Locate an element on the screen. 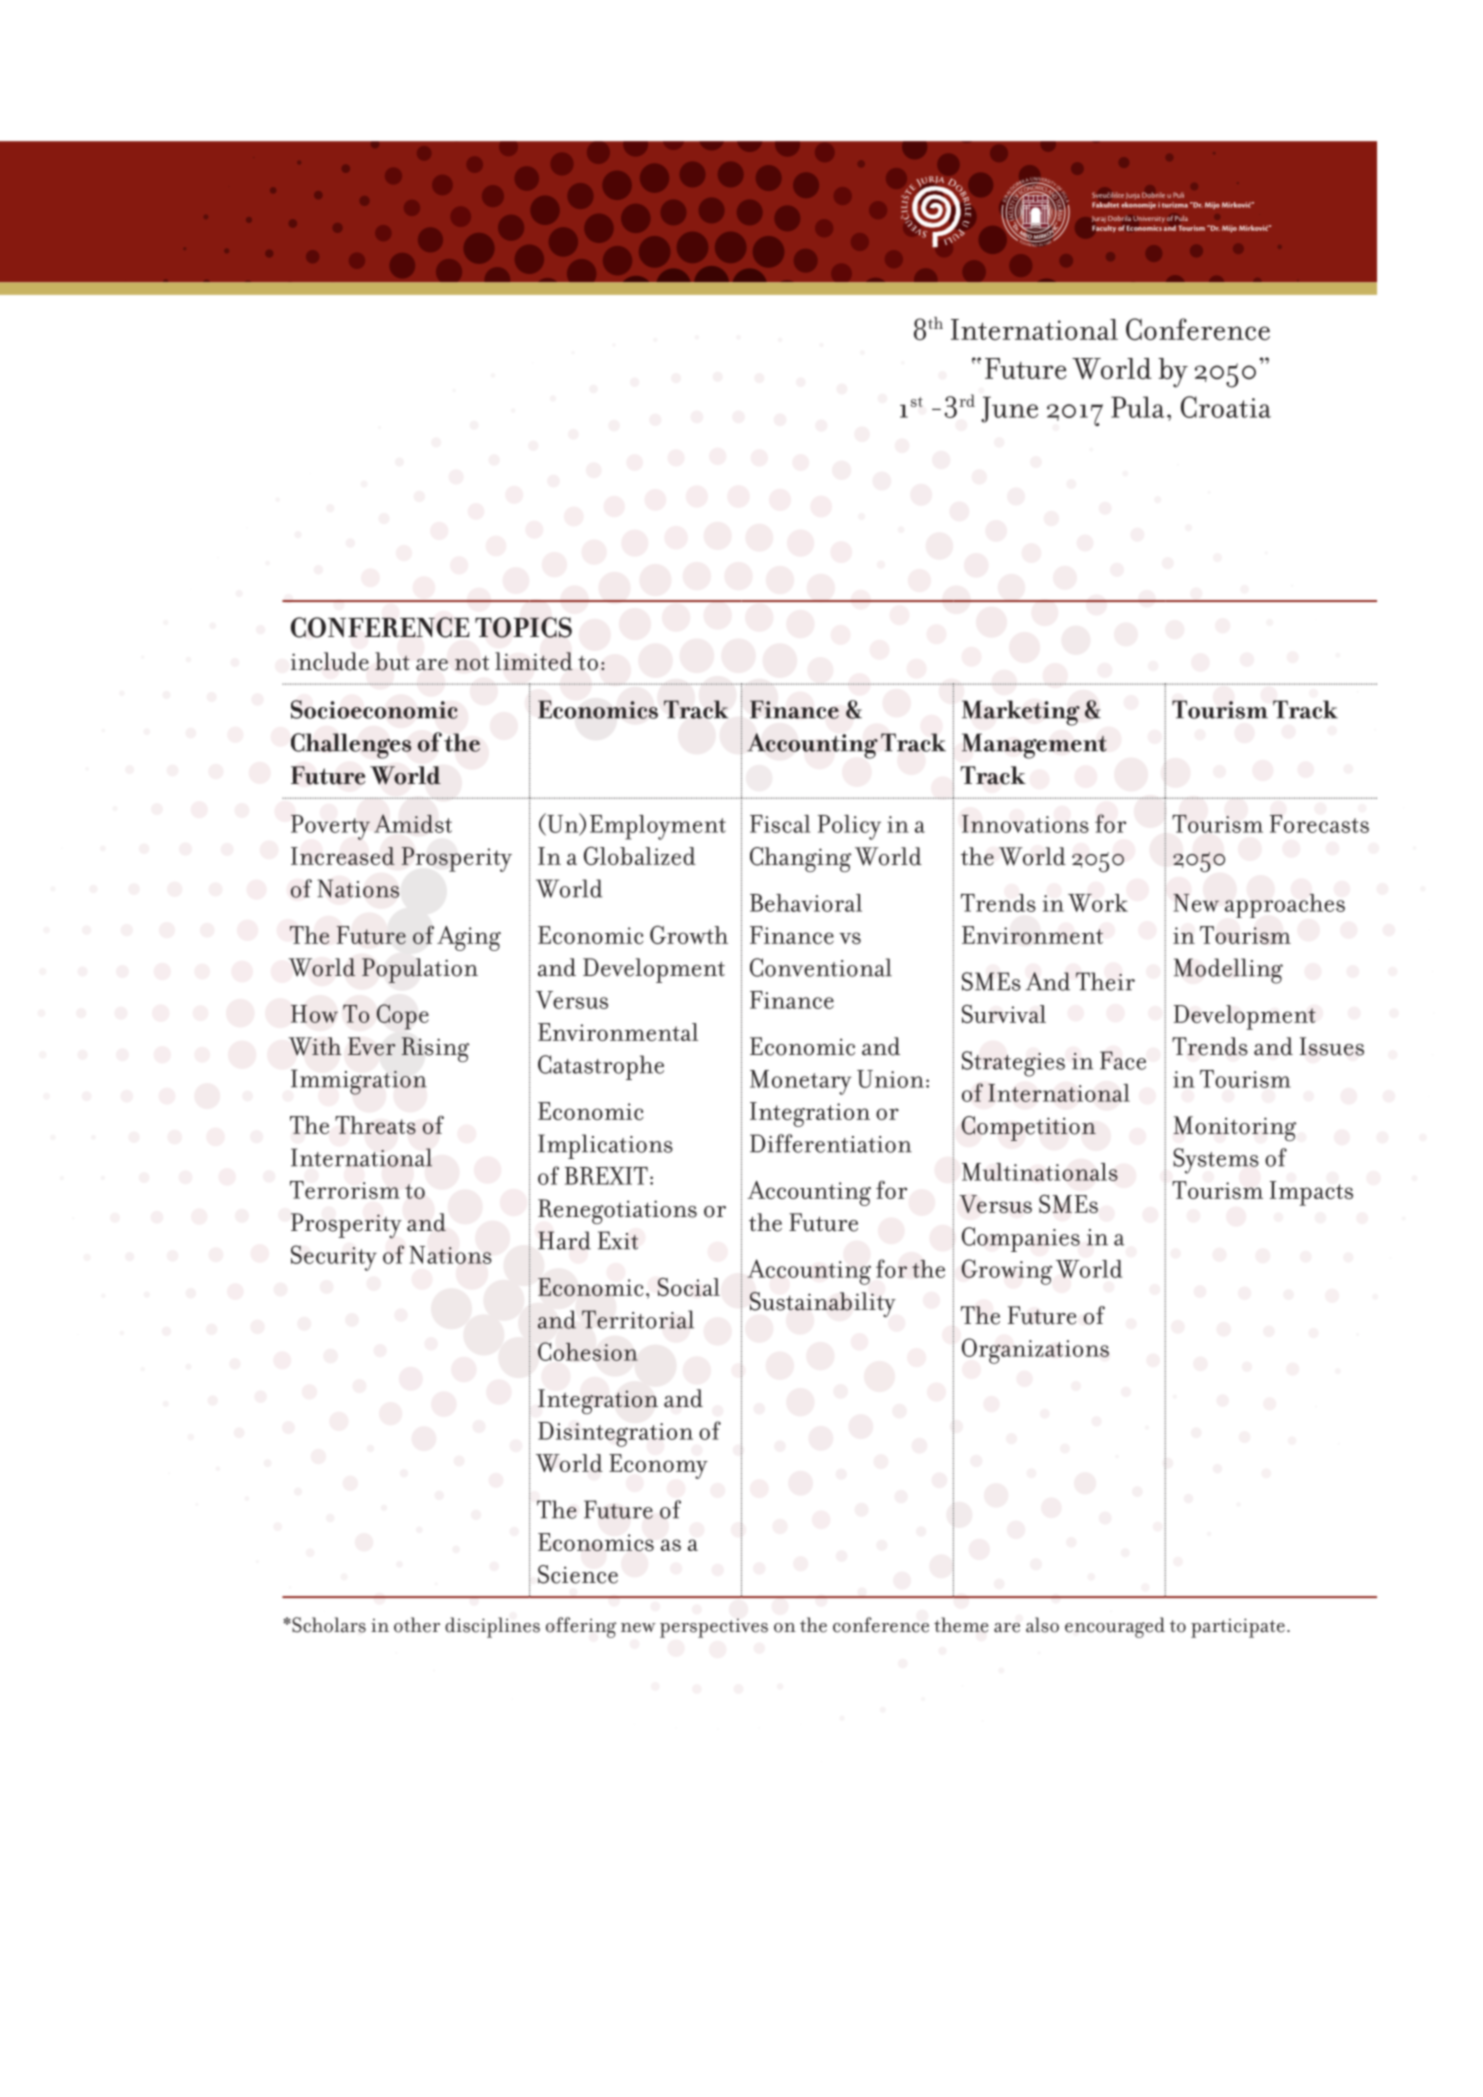 Image resolution: width=1483 pixels, height=2097 pixels. other is located at coordinates (417, 1625).
